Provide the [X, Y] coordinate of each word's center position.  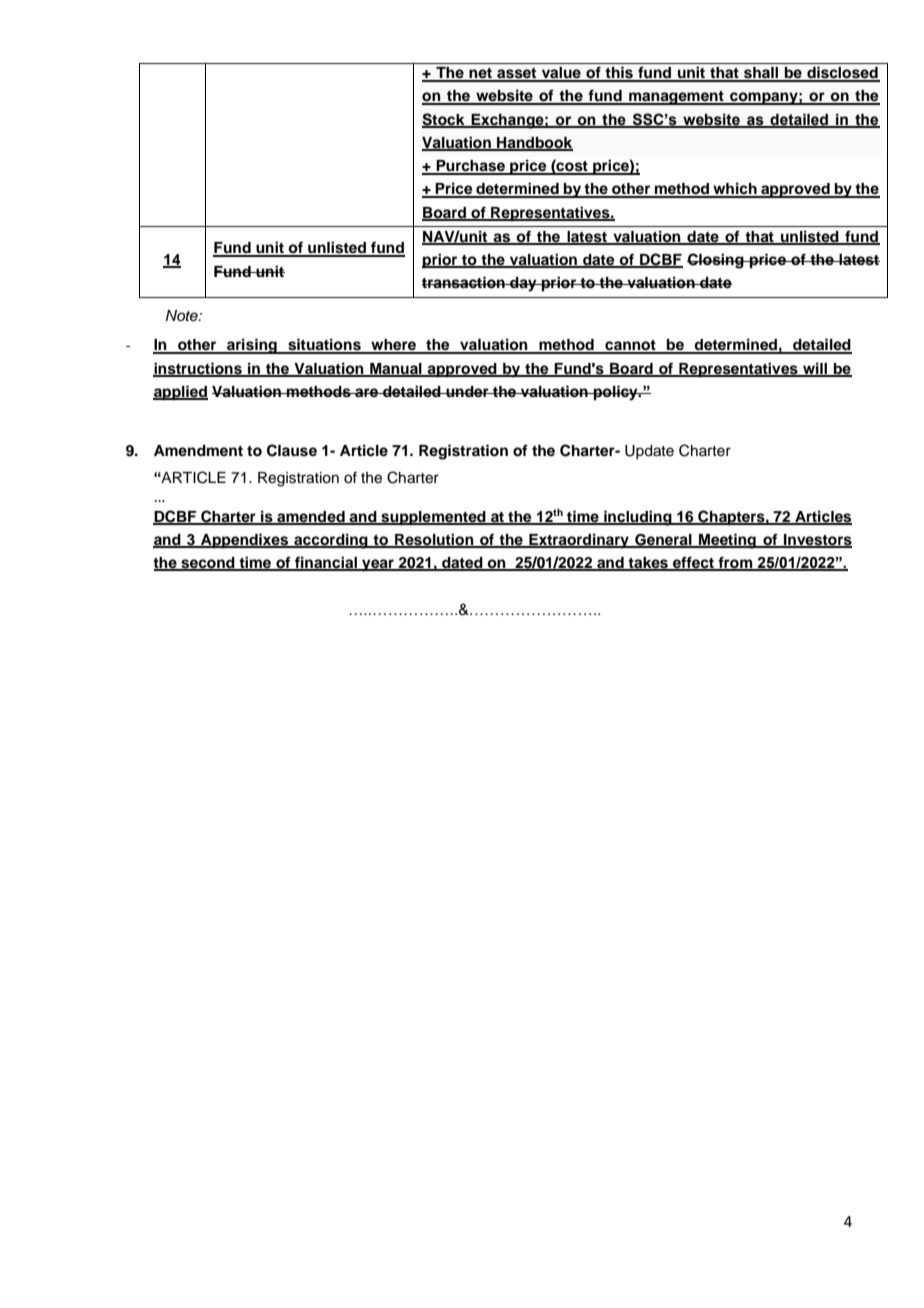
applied [180, 393]
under [467, 392]
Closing [716, 261]
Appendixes [245, 541]
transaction [464, 282]
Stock [444, 120]
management [676, 98]
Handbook [534, 144]
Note [183, 315]
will [815, 369]
